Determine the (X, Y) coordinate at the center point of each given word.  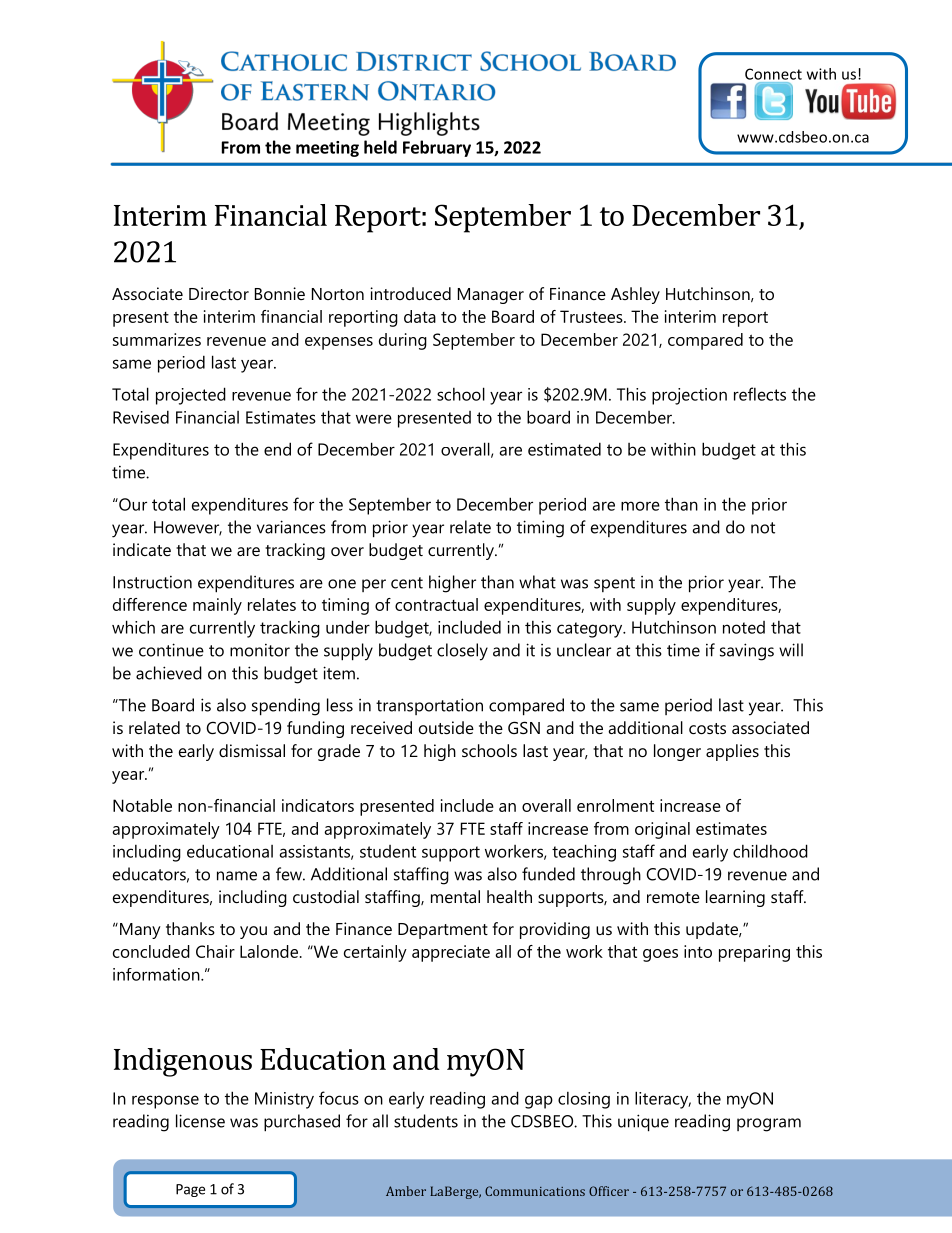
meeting (327, 149)
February (437, 148)
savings (747, 652)
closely (462, 652)
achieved (169, 673)
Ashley (635, 295)
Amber (406, 1191)
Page (190, 1190)
